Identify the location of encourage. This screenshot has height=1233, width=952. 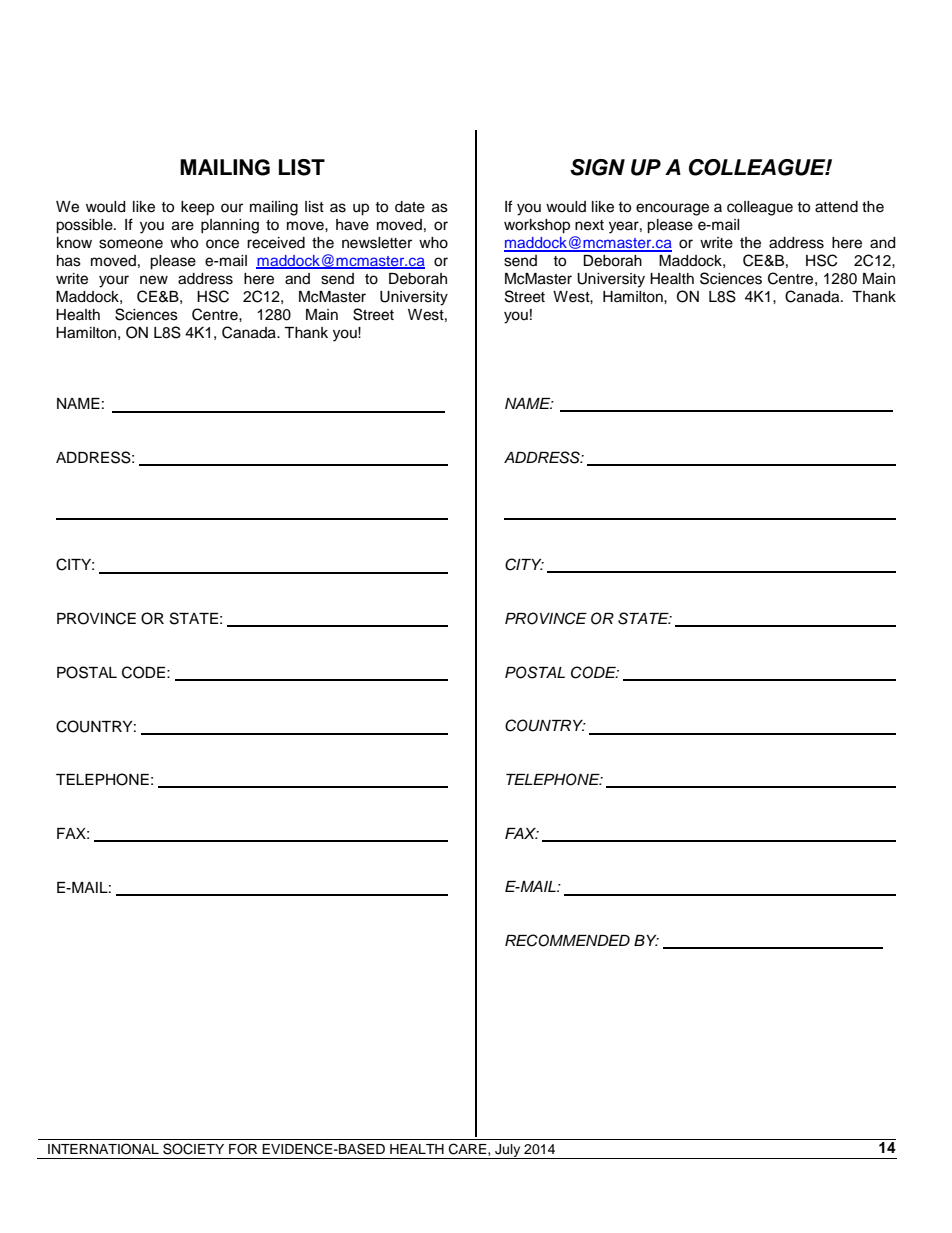
(672, 209).
